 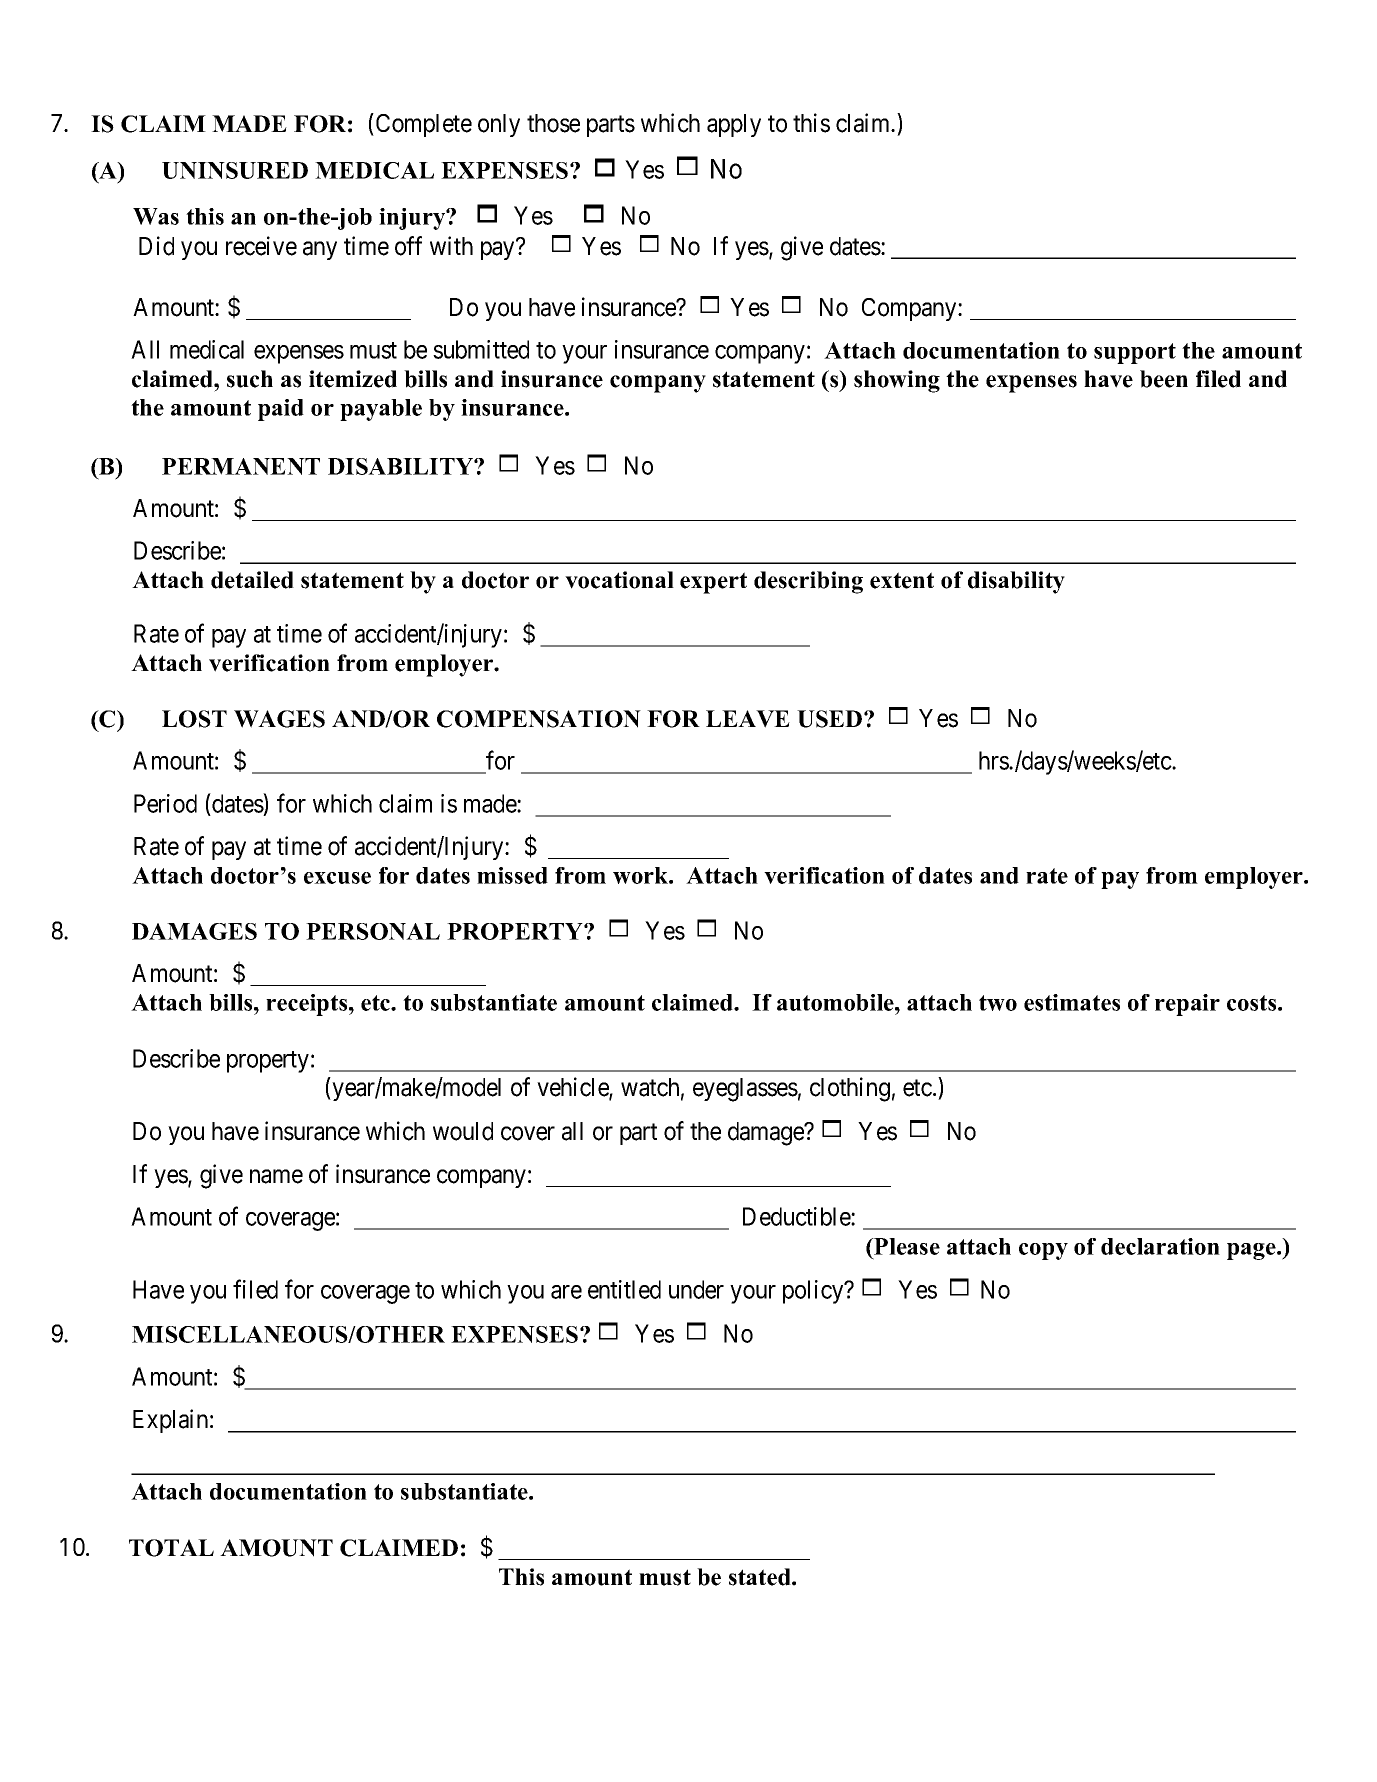 What do you see at coordinates (171, 1548) in the screenshot?
I see `TOTAL` at bounding box center [171, 1548].
